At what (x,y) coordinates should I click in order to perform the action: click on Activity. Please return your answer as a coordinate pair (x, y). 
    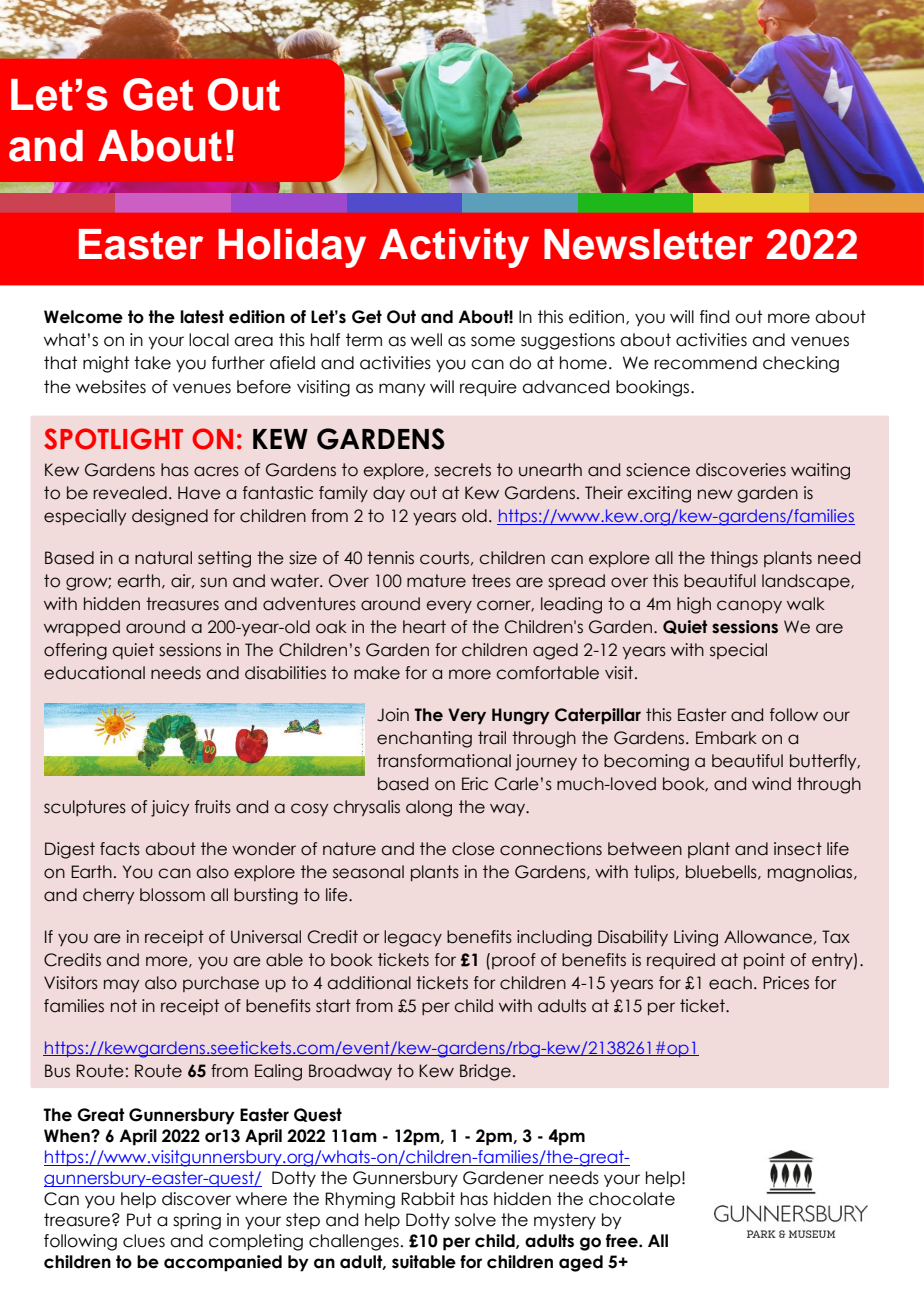
    Looking at the image, I should click on (454, 248).
